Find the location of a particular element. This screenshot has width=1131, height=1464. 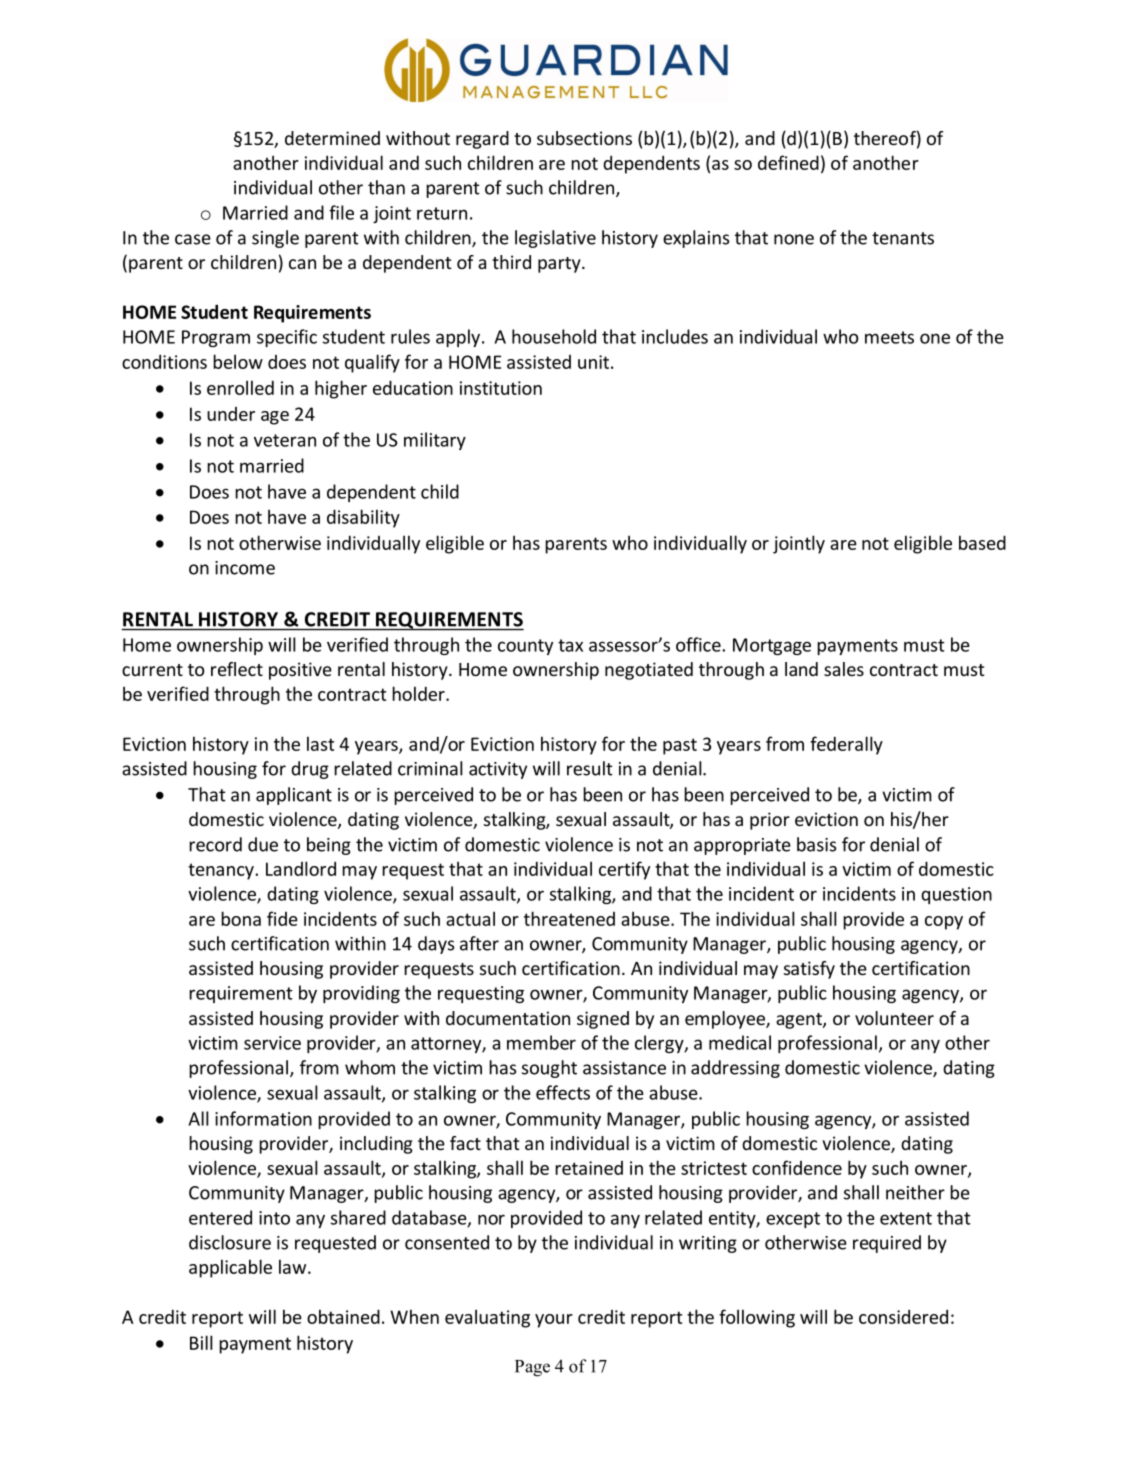

subsections is located at coordinates (584, 138).
